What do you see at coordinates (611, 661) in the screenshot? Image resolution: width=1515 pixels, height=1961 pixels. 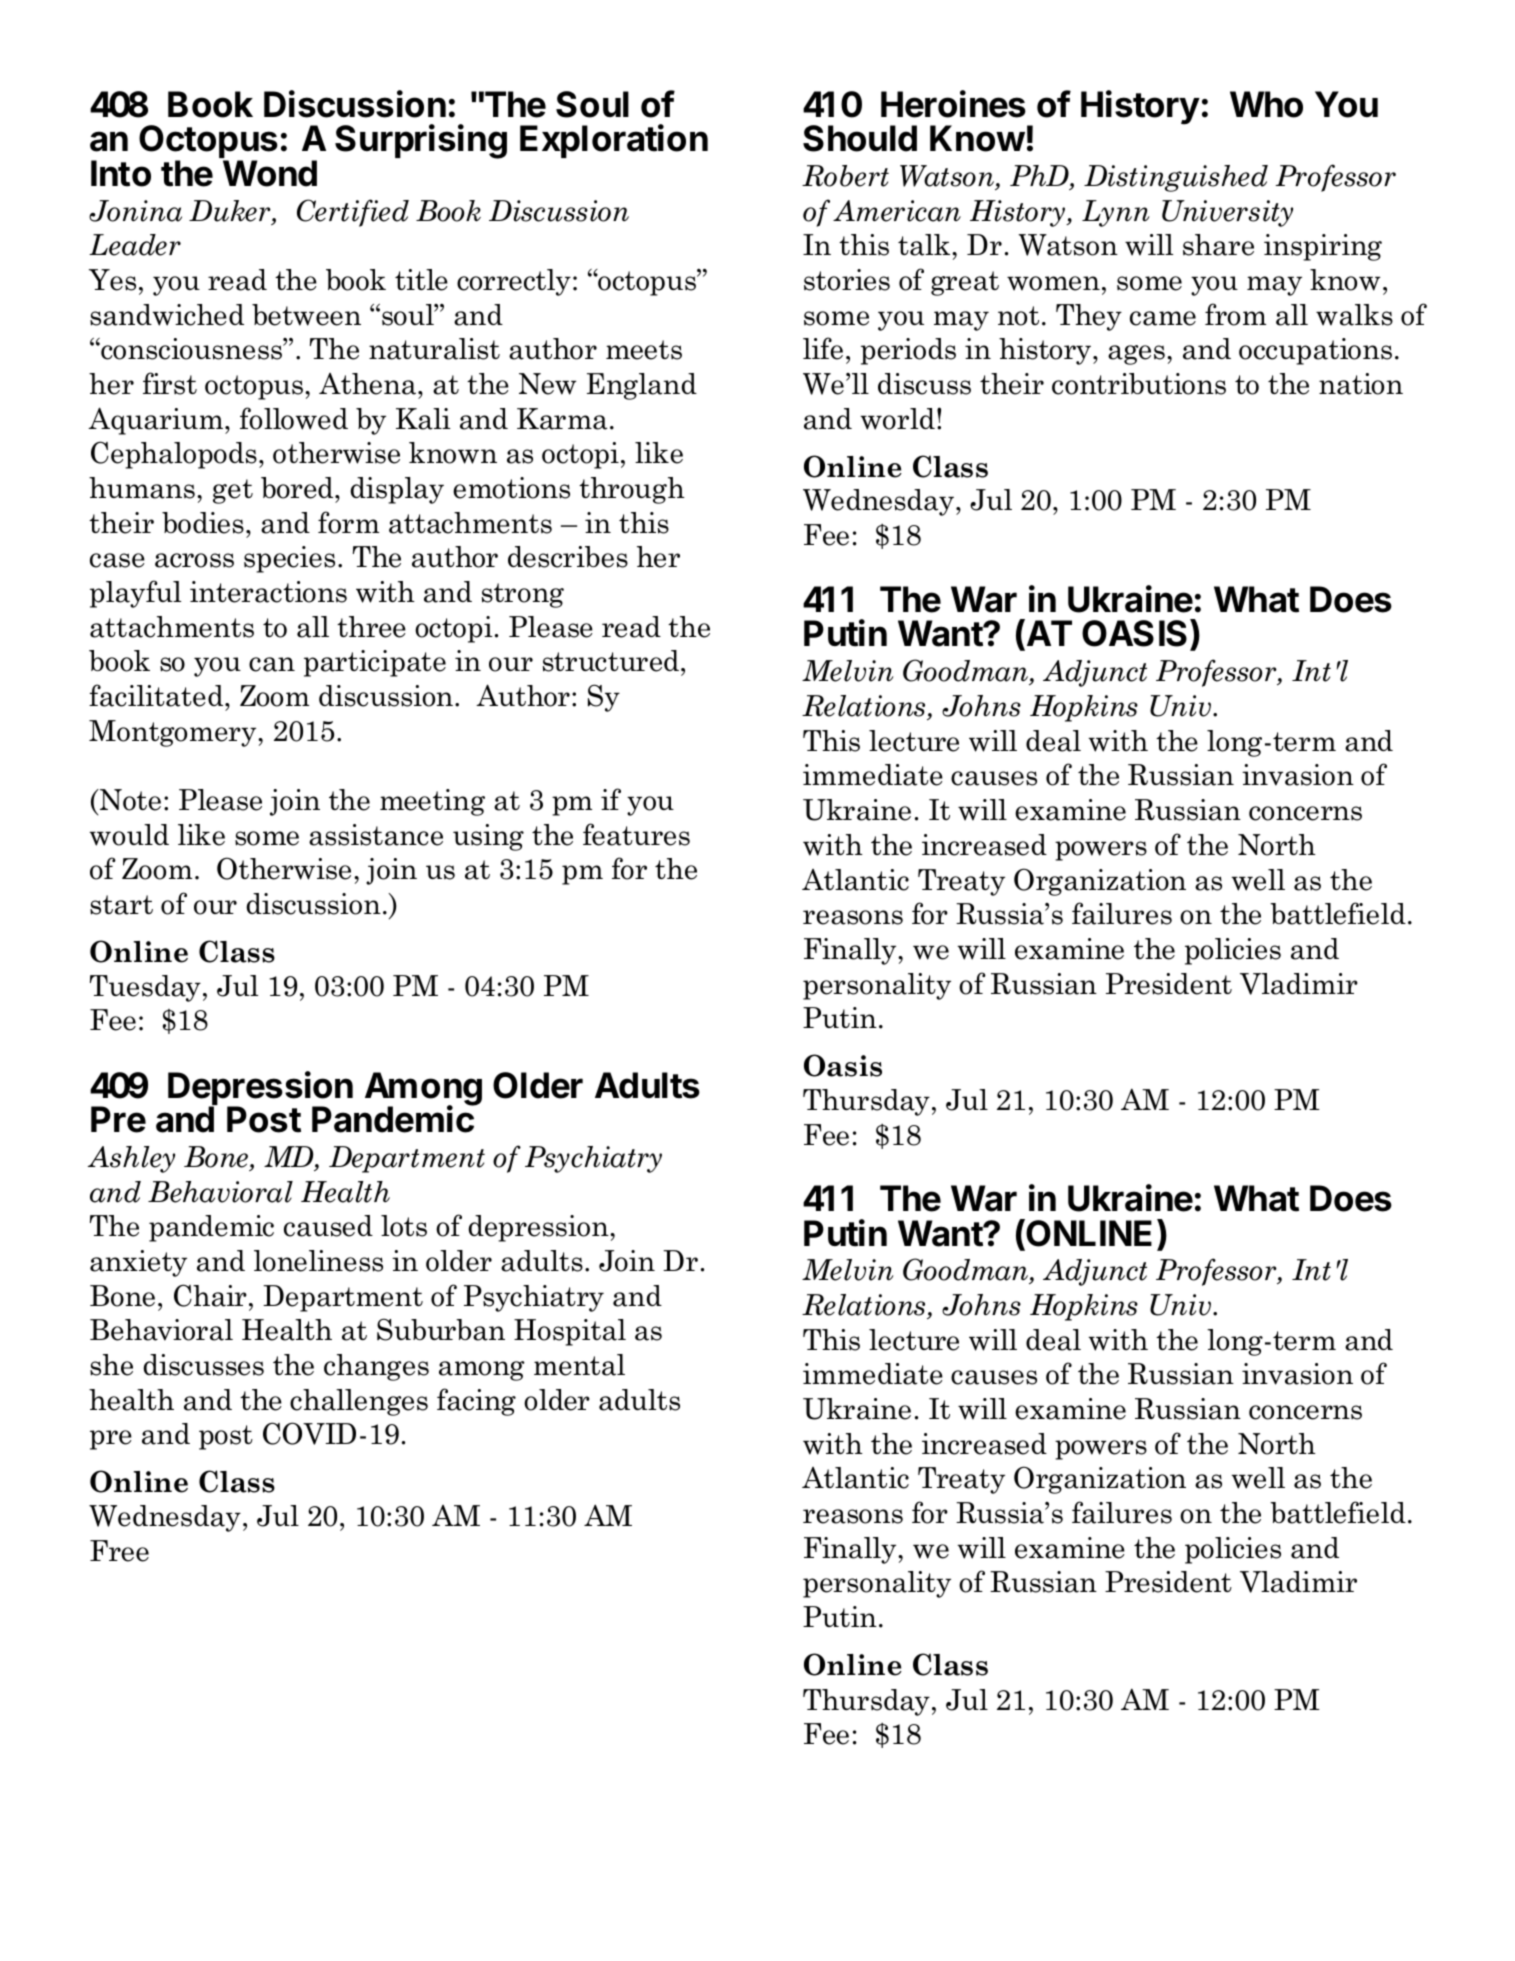 I see `structured` at bounding box center [611, 661].
